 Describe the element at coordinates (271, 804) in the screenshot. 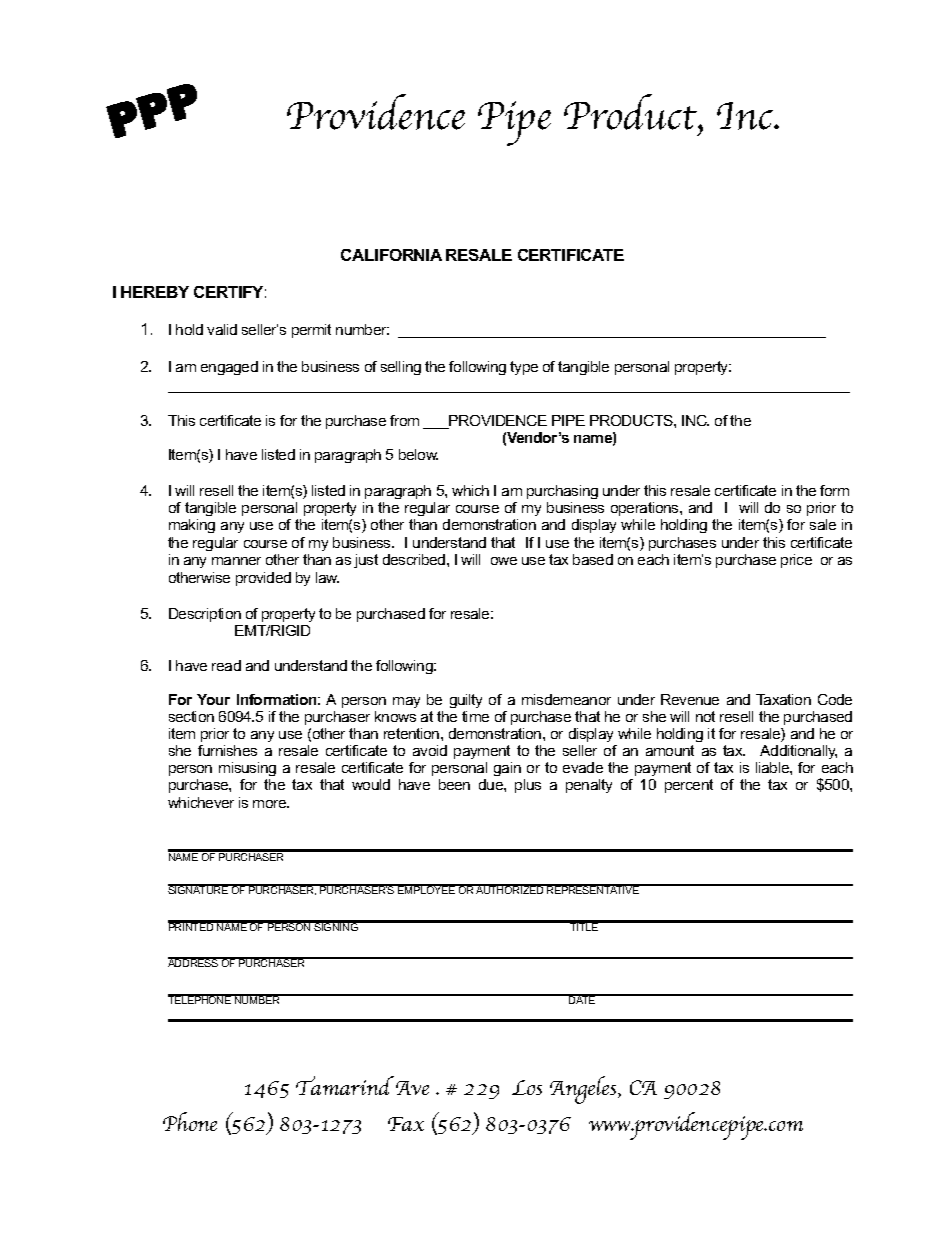

I see `more` at that location.
